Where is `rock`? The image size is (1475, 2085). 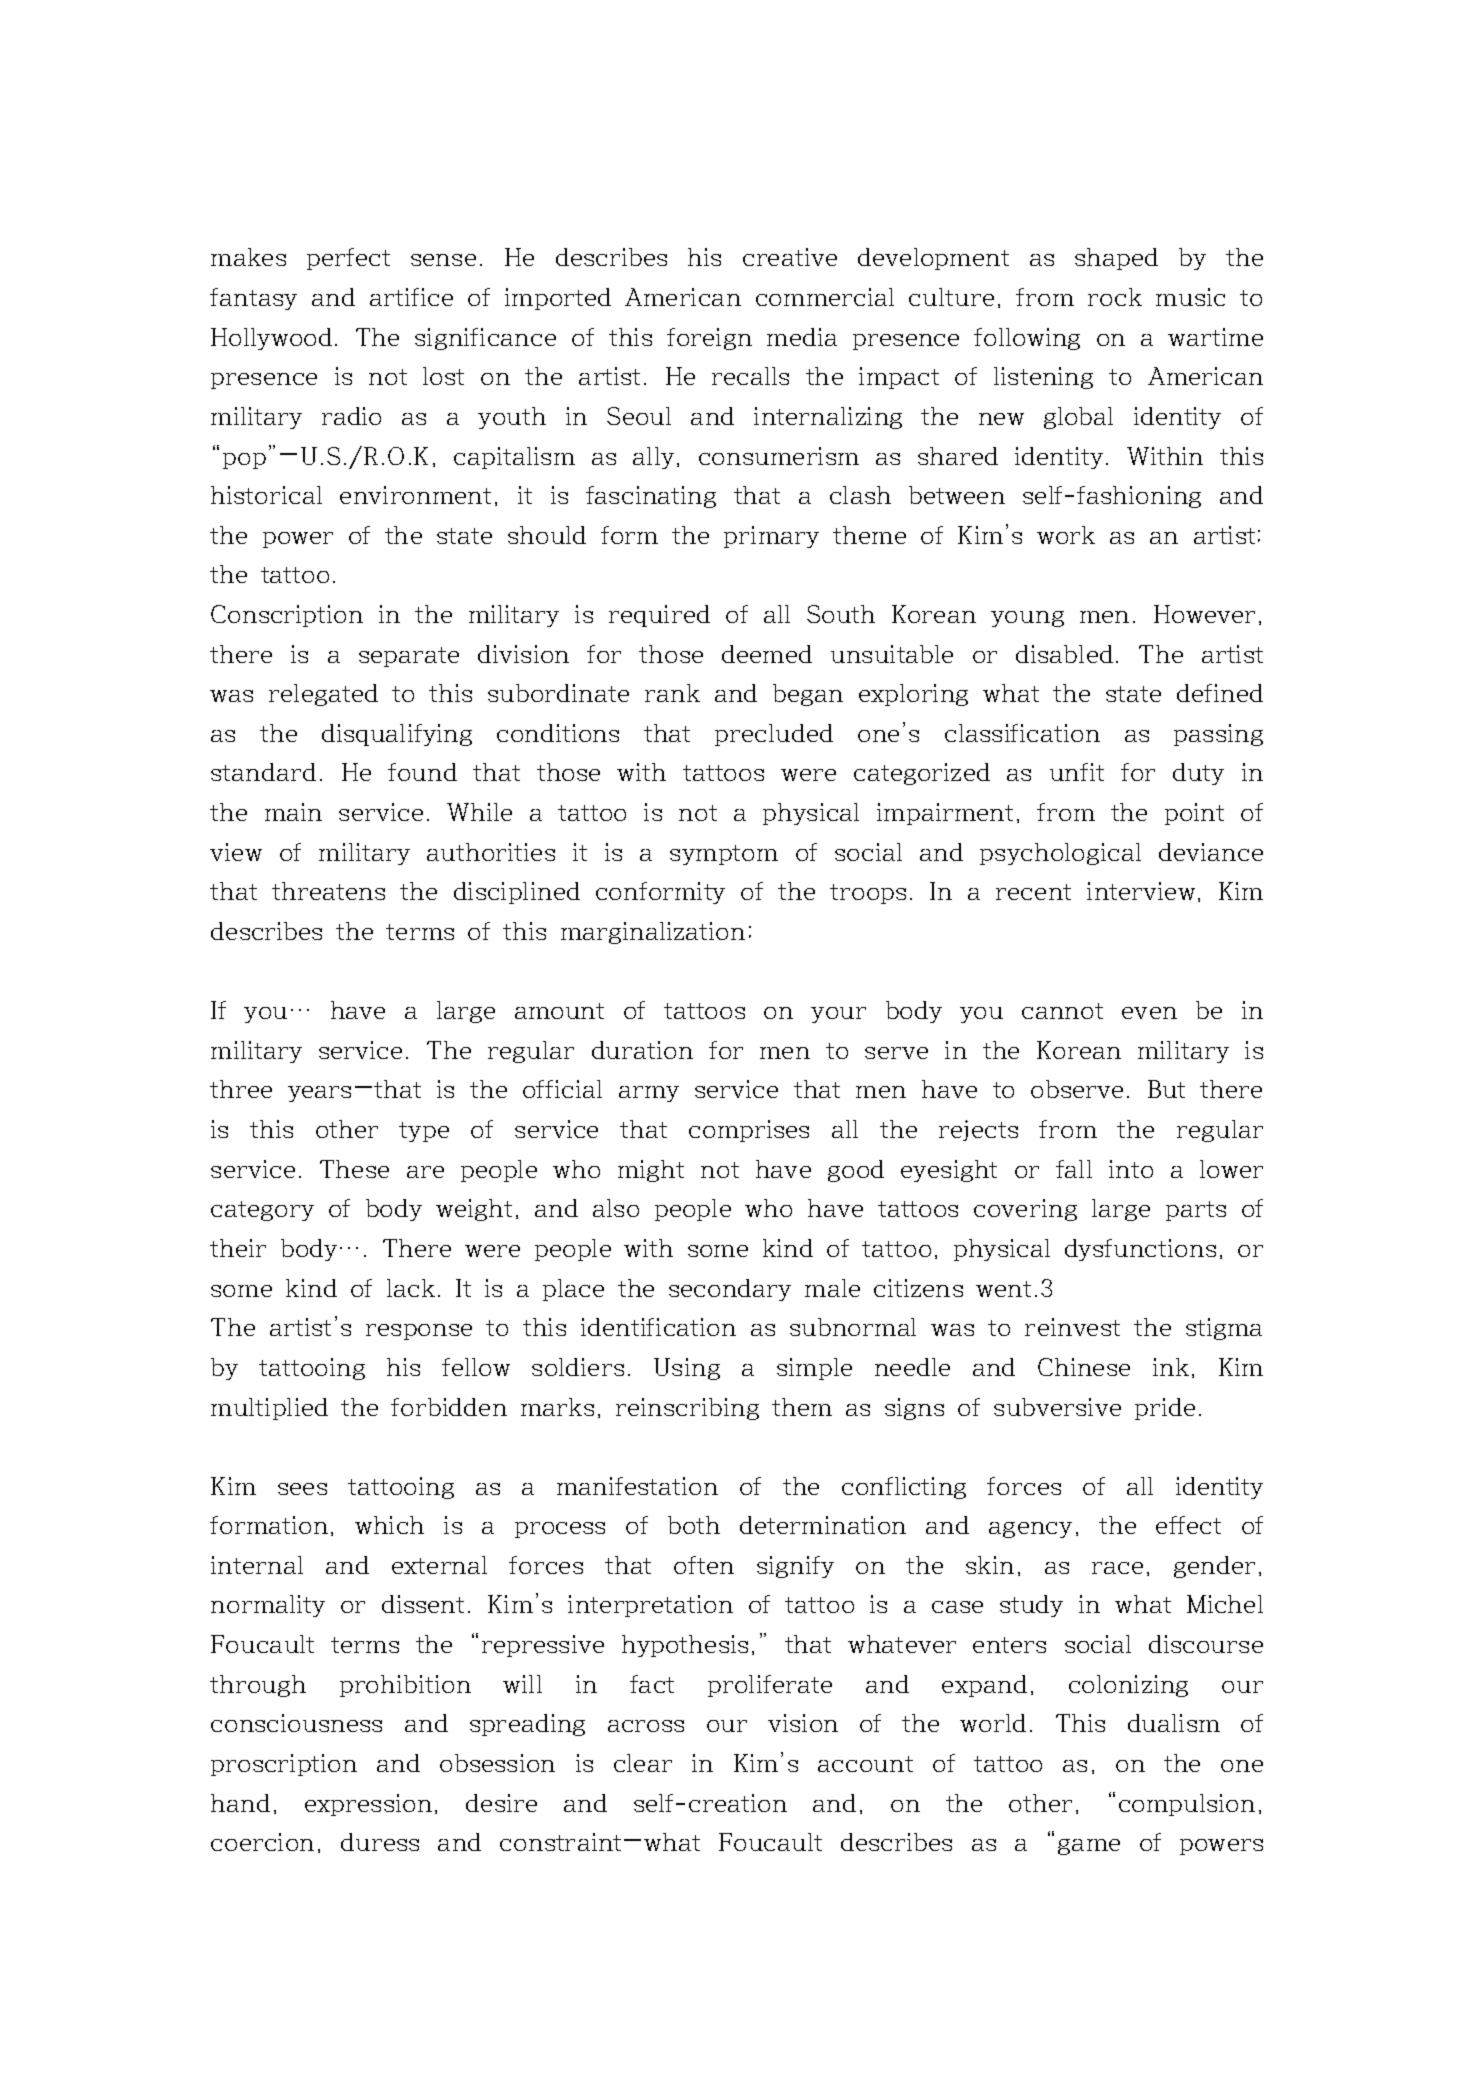
rock is located at coordinates (1115, 297).
